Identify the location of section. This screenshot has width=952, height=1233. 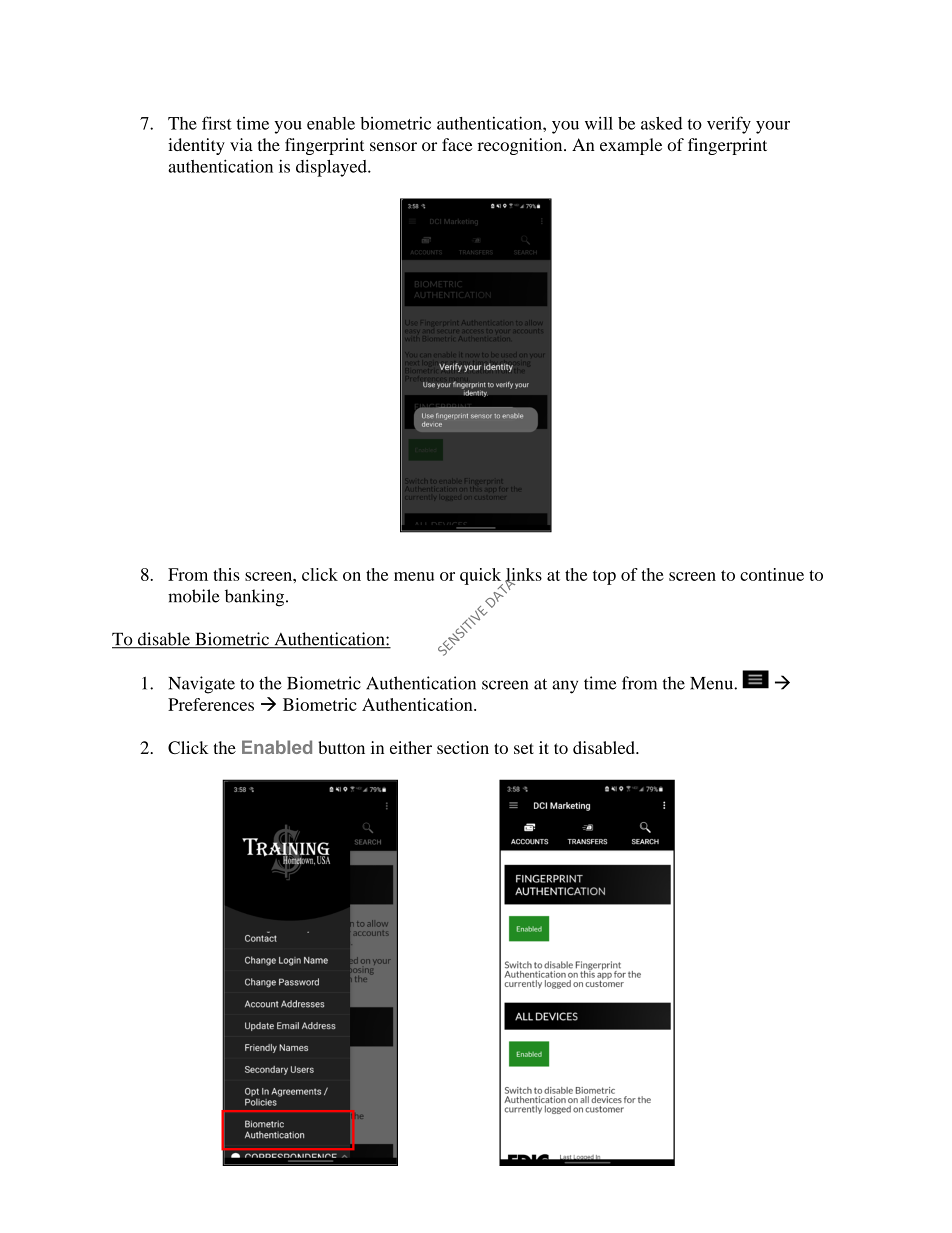
(463, 747).
